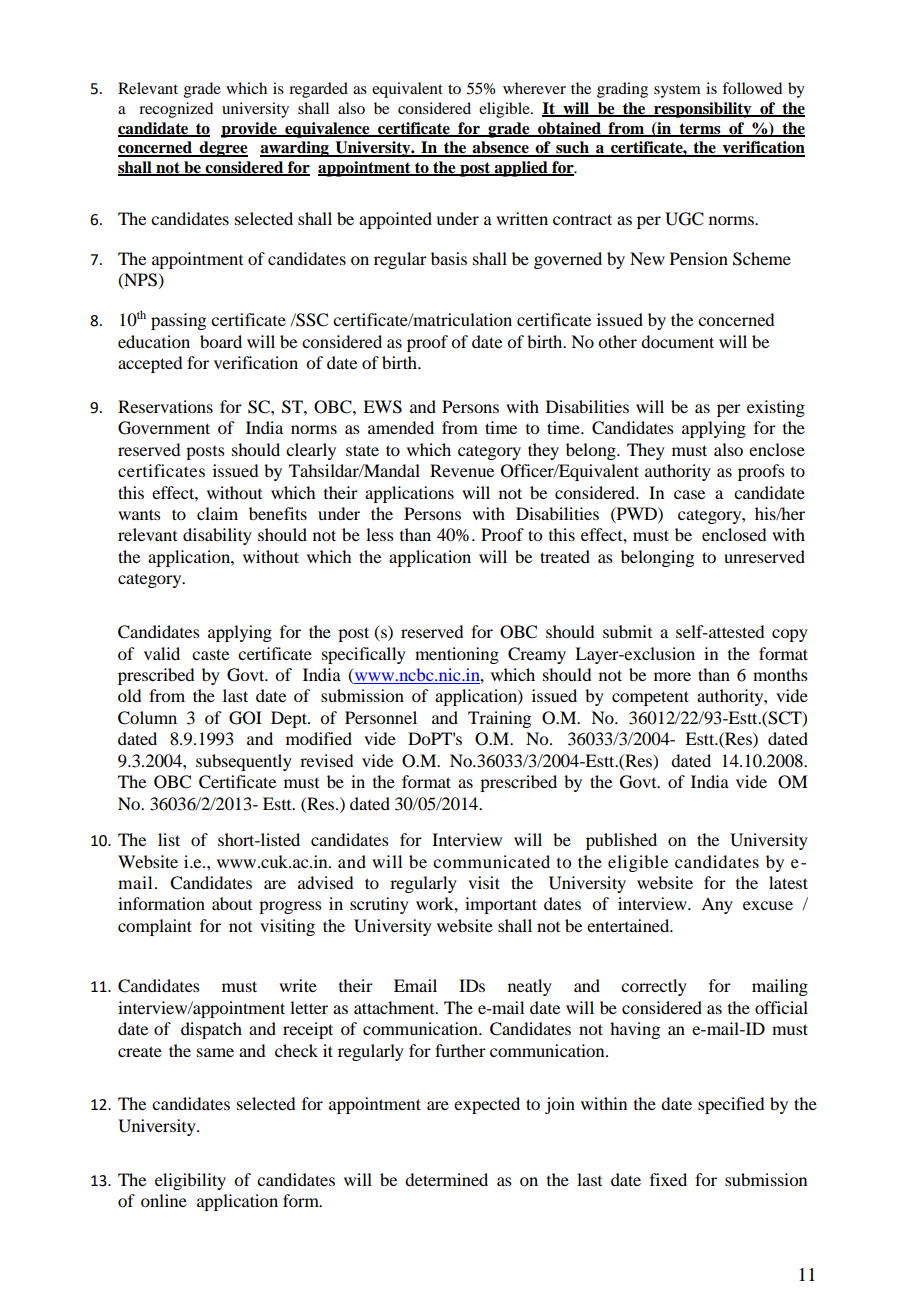 This screenshot has width=924, height=1308. Describe the element at coordinates (521, 169) in the screenshot. I see `applied` at that location.
